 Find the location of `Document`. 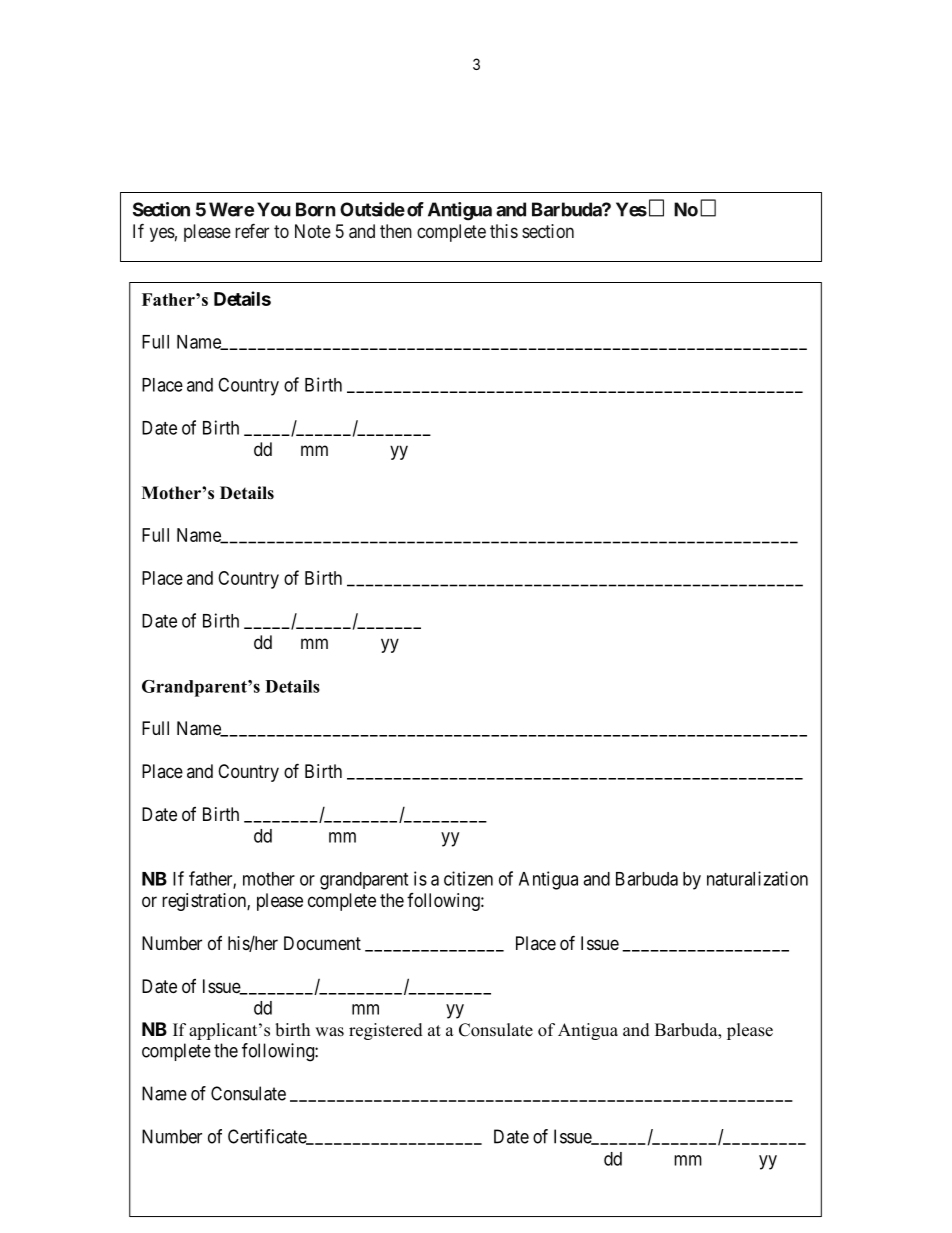

Document is located at coordinates (322, 943).
